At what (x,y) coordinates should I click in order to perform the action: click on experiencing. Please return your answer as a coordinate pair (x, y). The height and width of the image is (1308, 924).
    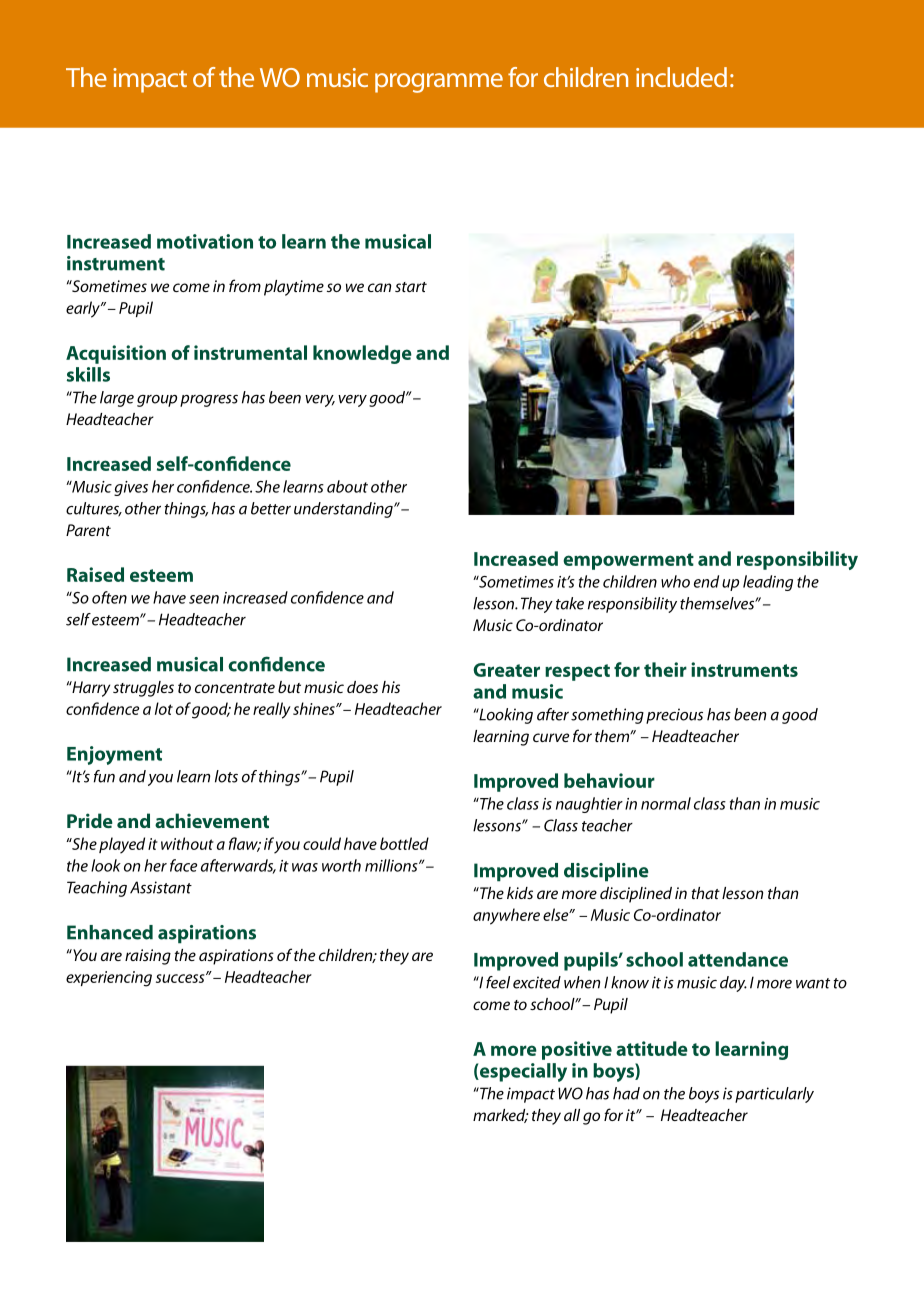
    Looking at the image, I should click on (109, 979).
